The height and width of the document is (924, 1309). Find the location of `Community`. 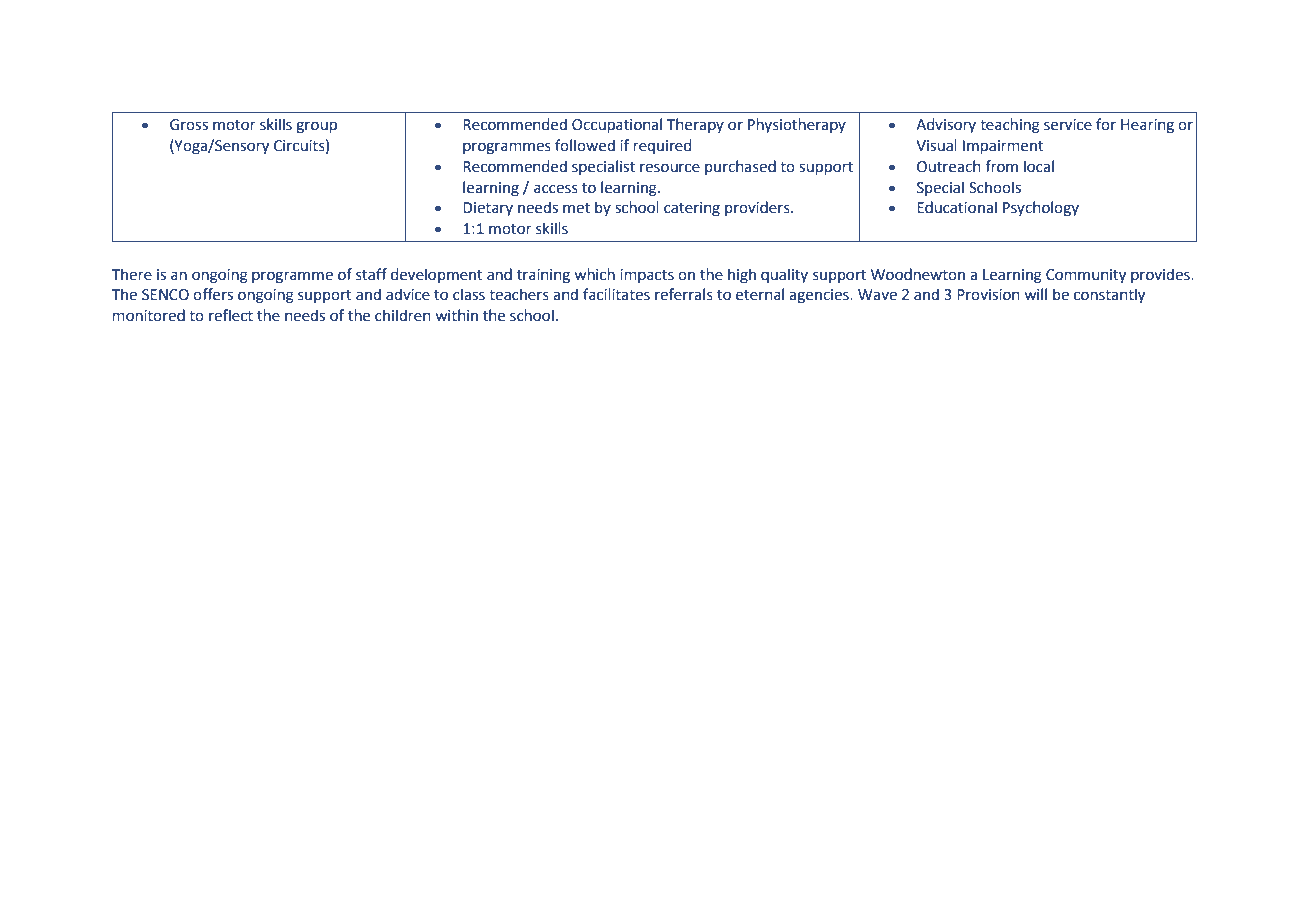

Community is located at coordinates (1086, 276).
